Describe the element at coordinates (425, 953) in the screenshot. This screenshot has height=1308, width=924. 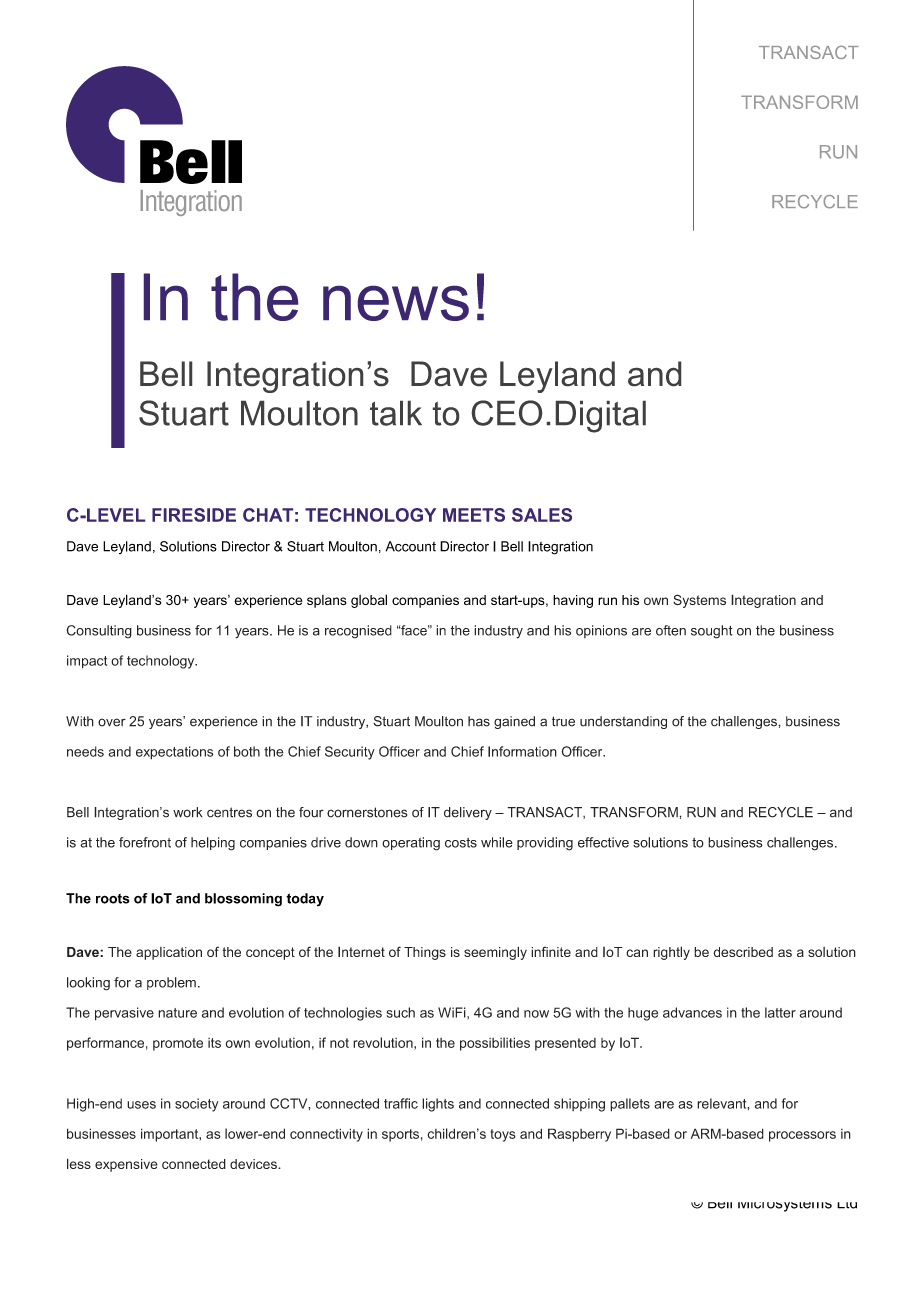
I see `Things` at that location.
